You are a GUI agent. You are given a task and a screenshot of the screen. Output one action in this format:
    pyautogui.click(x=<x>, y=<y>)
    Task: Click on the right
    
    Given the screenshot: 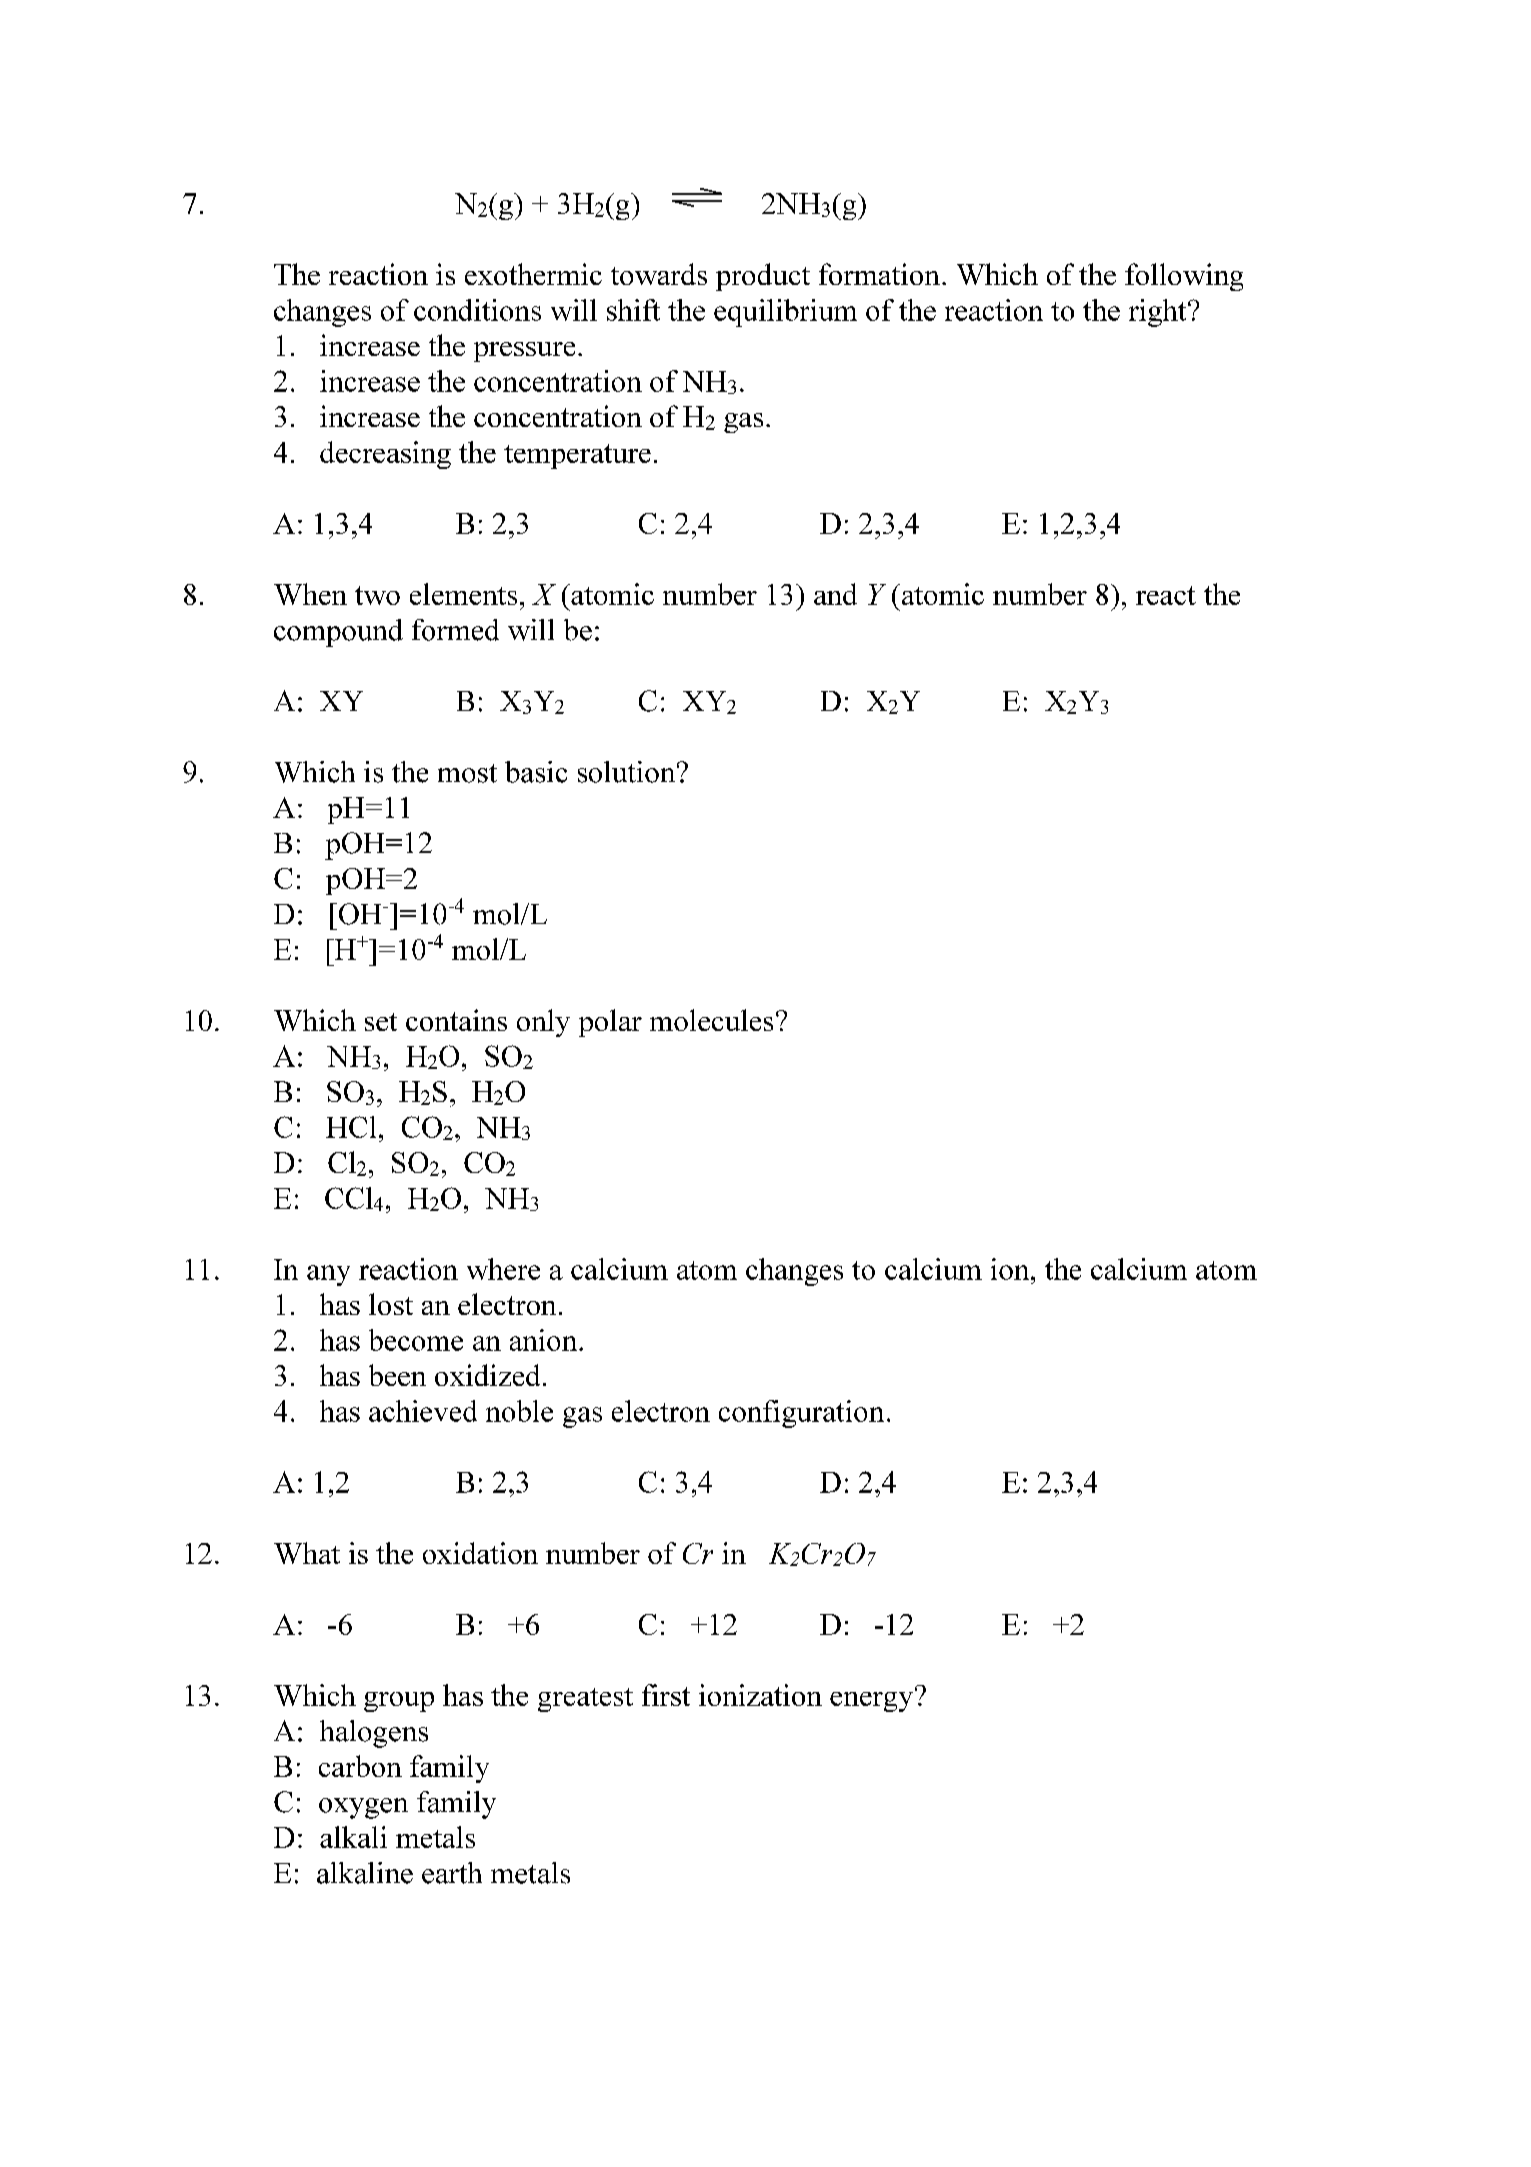 What is the action you would take?
    pyautogui.click(x=1159, y=313)
